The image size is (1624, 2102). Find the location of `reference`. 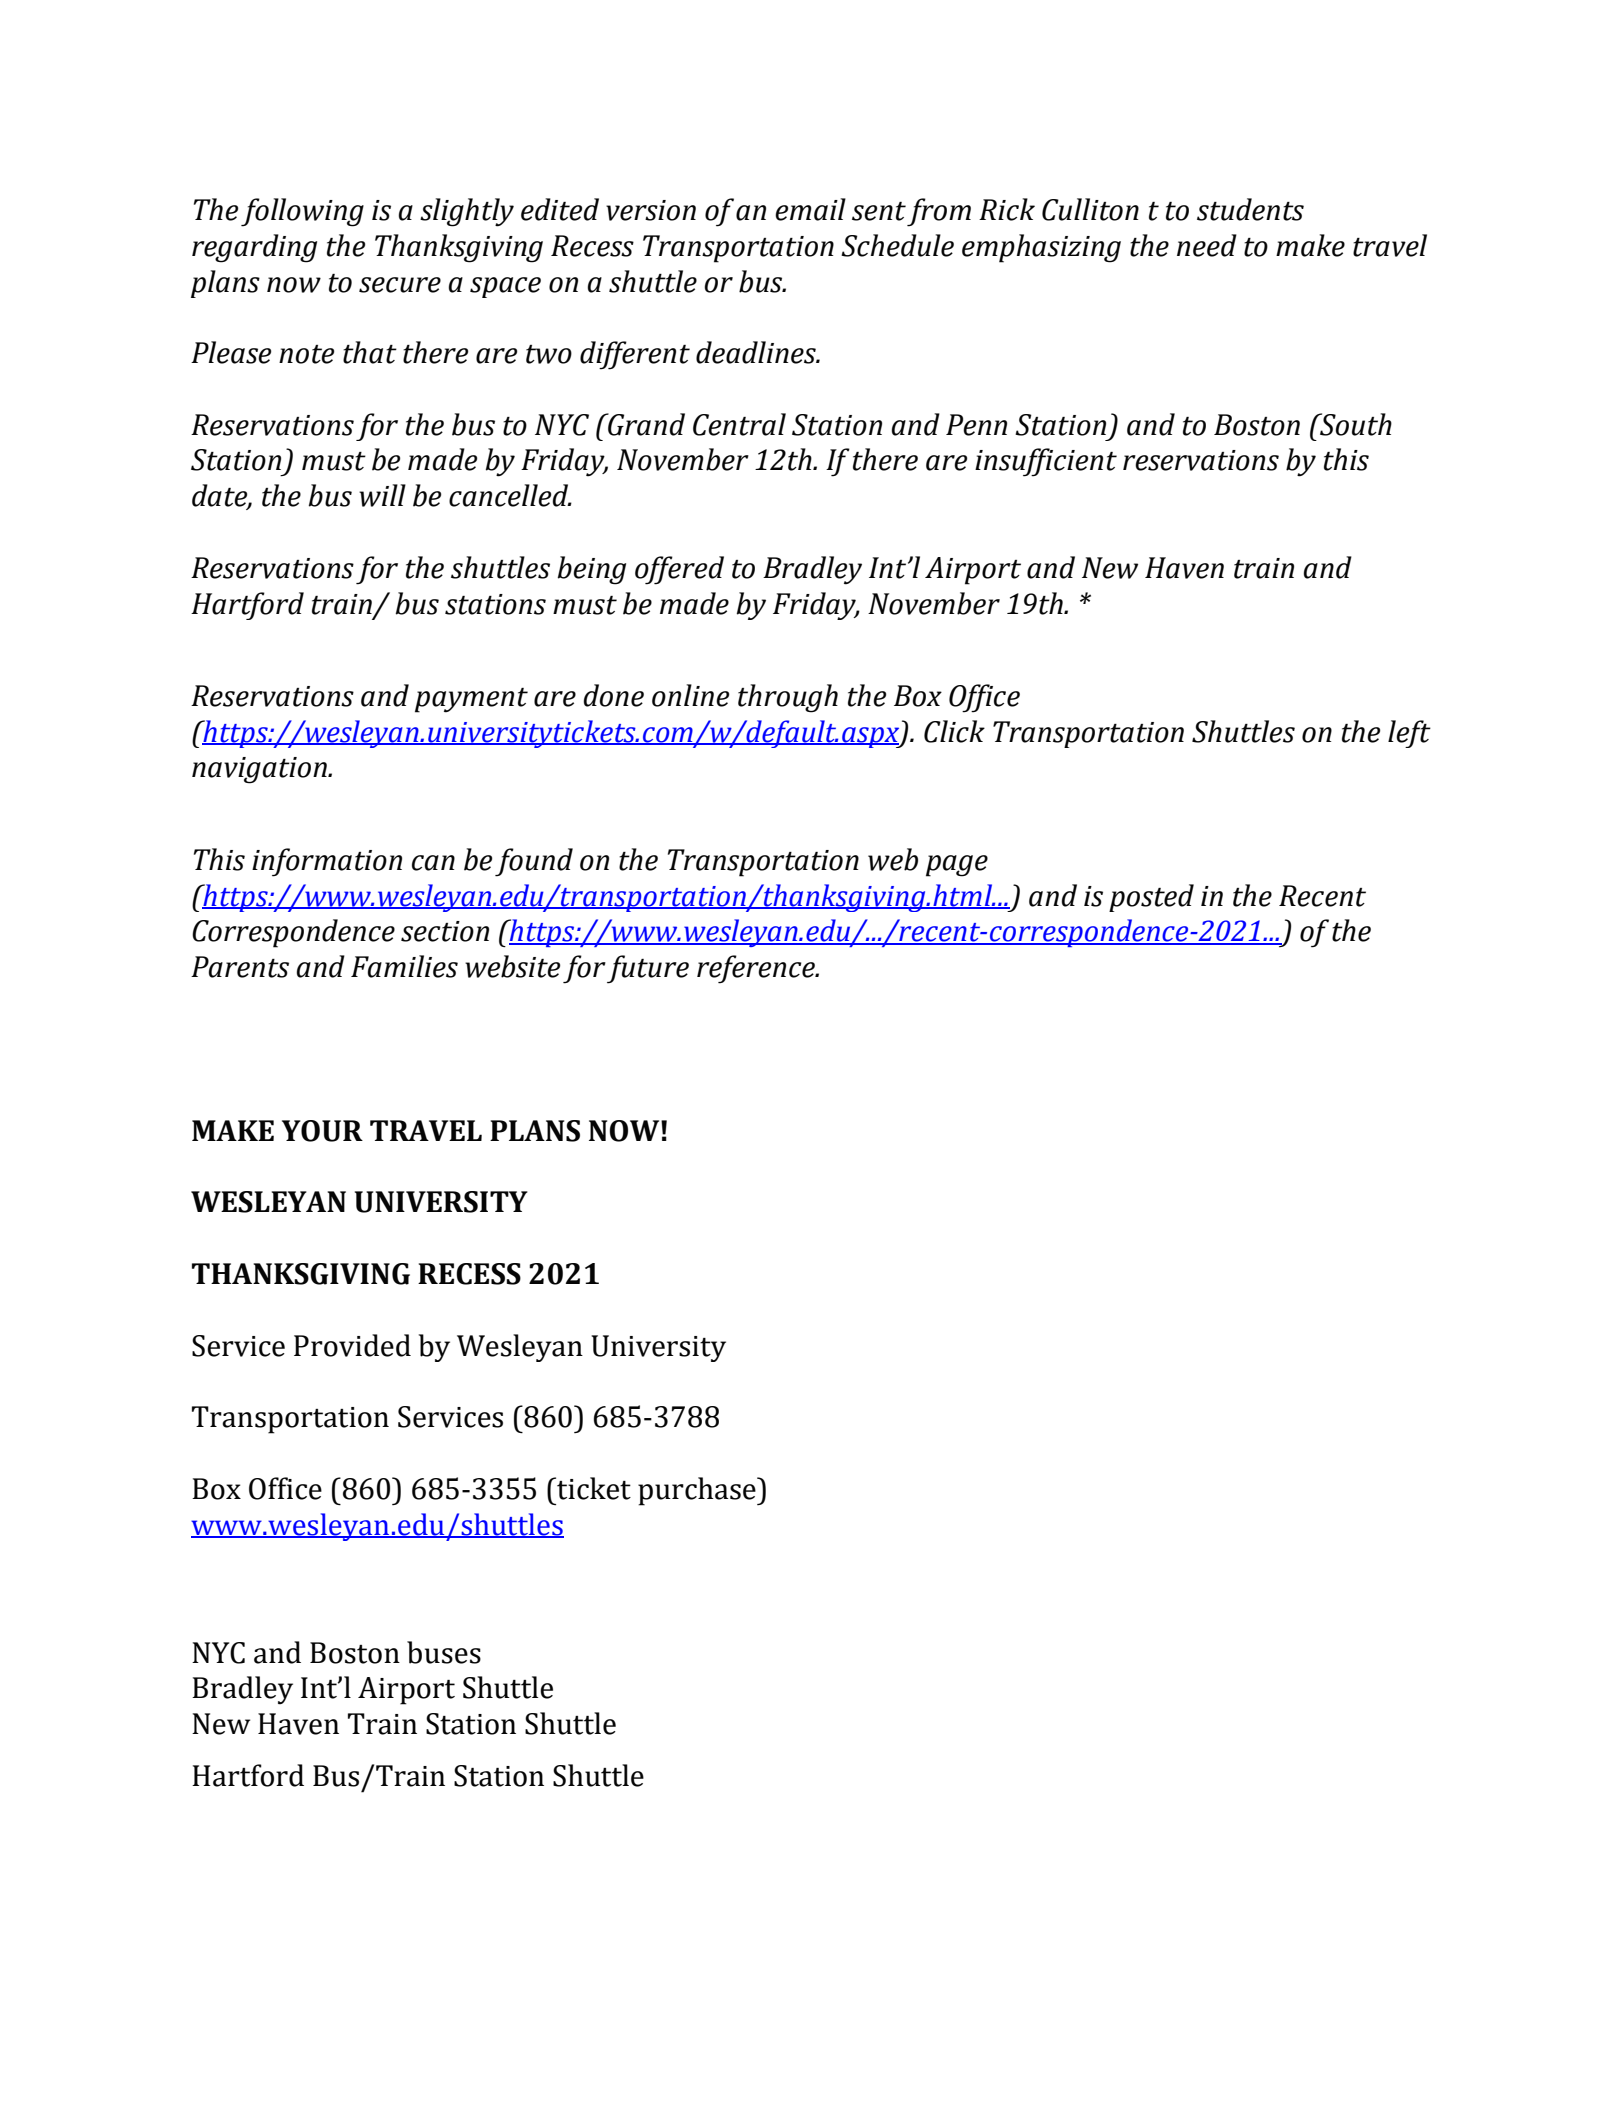

reference is located at coordinates (757, 969).
